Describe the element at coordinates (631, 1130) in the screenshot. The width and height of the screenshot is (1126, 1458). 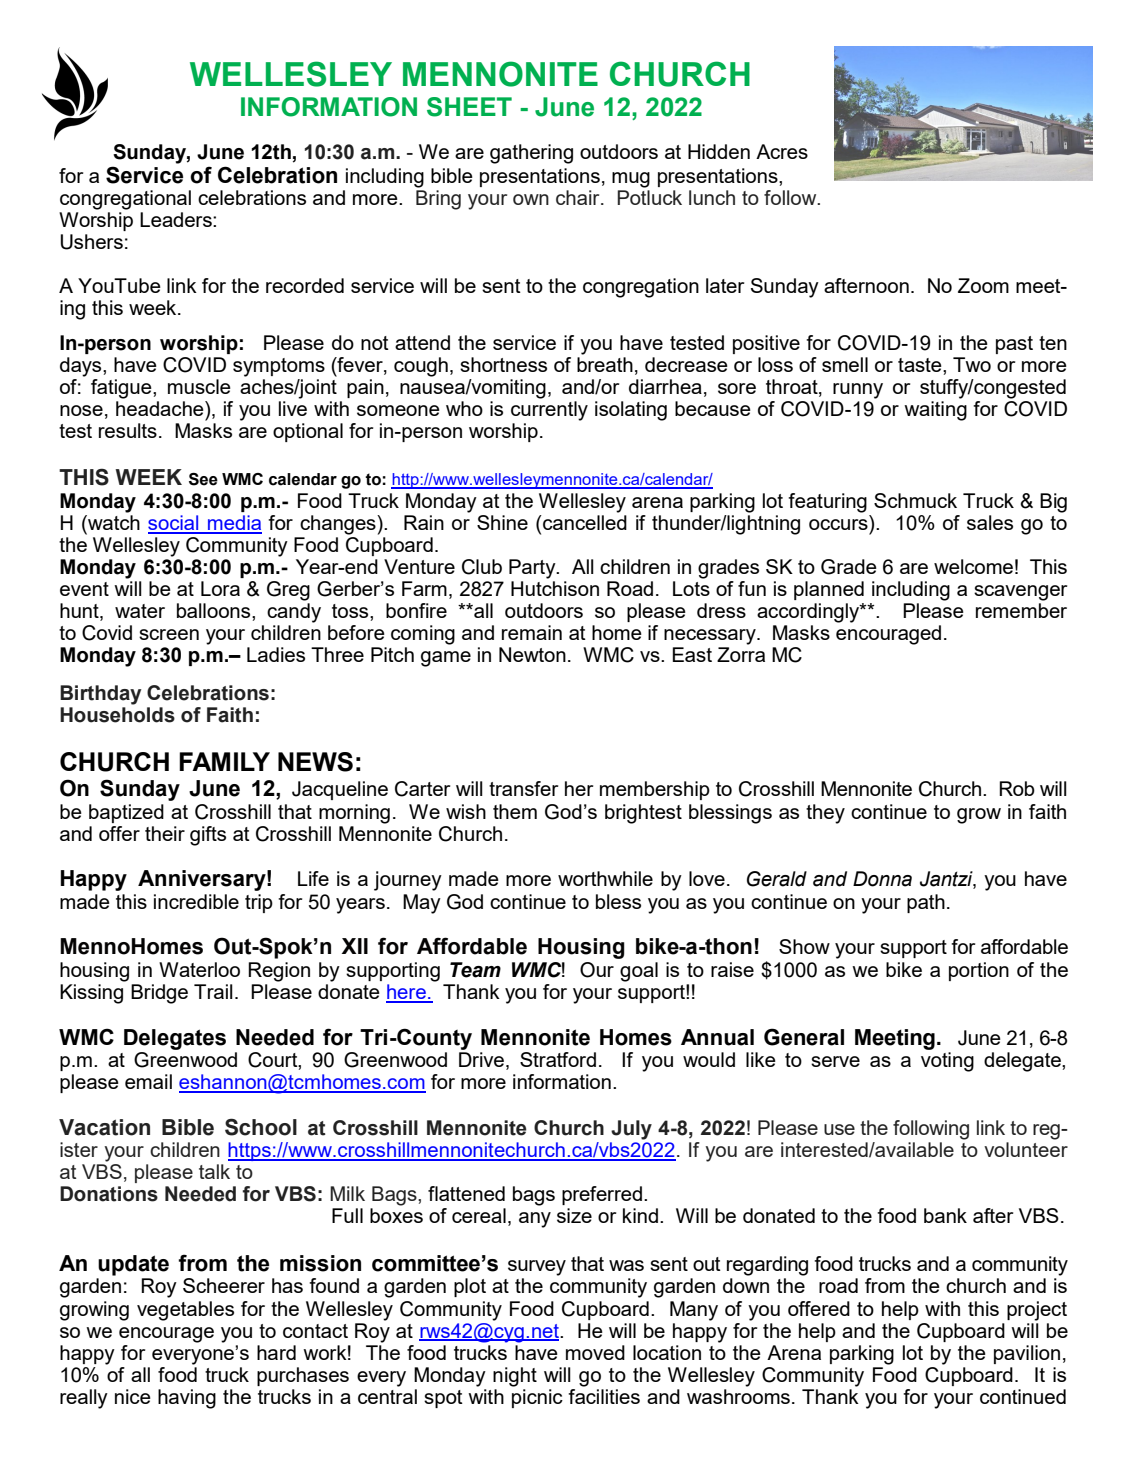
I see `July` at that location.
